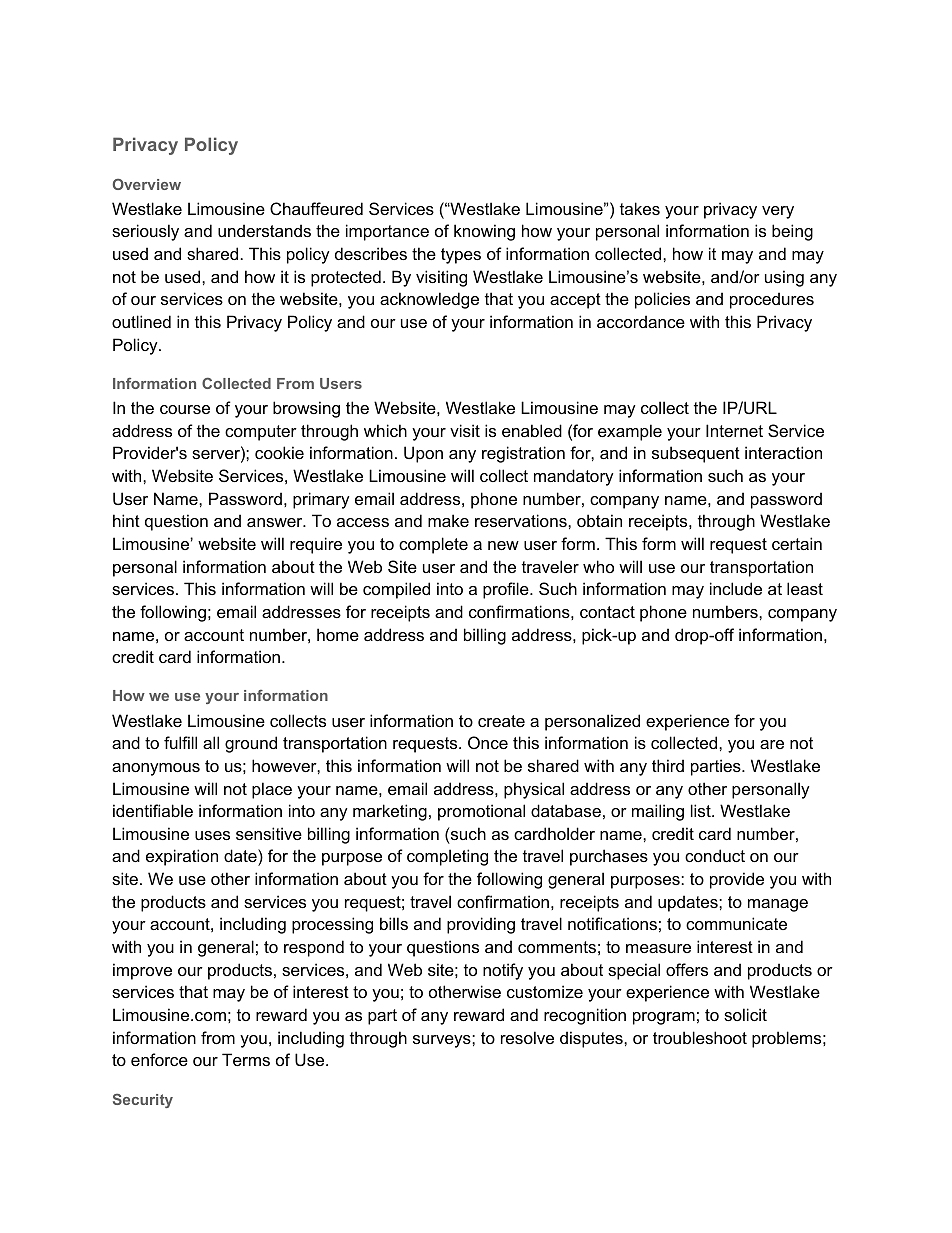  What do you see at coordinates (481, 812) in the image?
I see `promotional` at bounding box center [481, 812].
